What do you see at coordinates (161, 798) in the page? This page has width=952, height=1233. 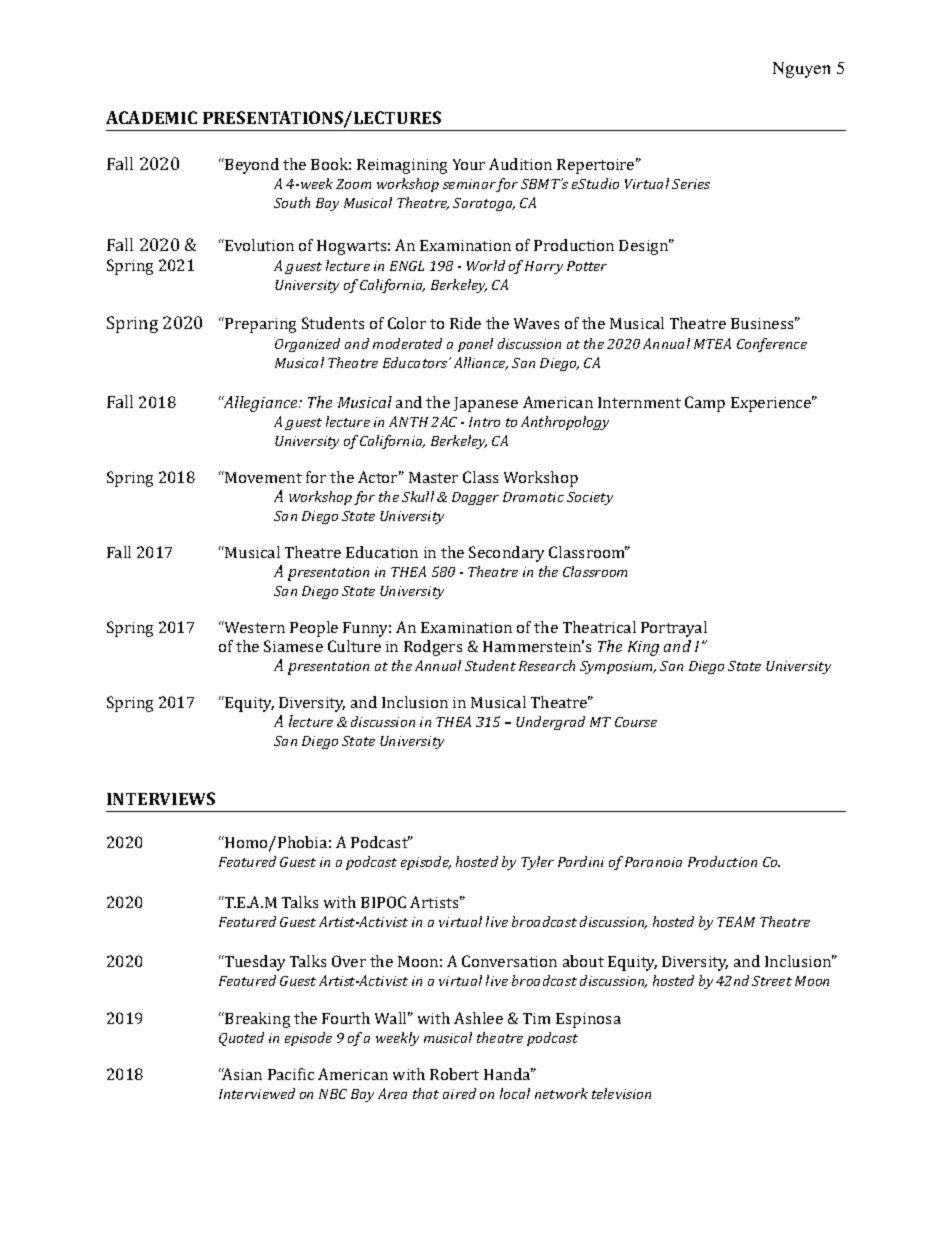 I see `INTERVIEWS` at bounding box center [161, 798].
